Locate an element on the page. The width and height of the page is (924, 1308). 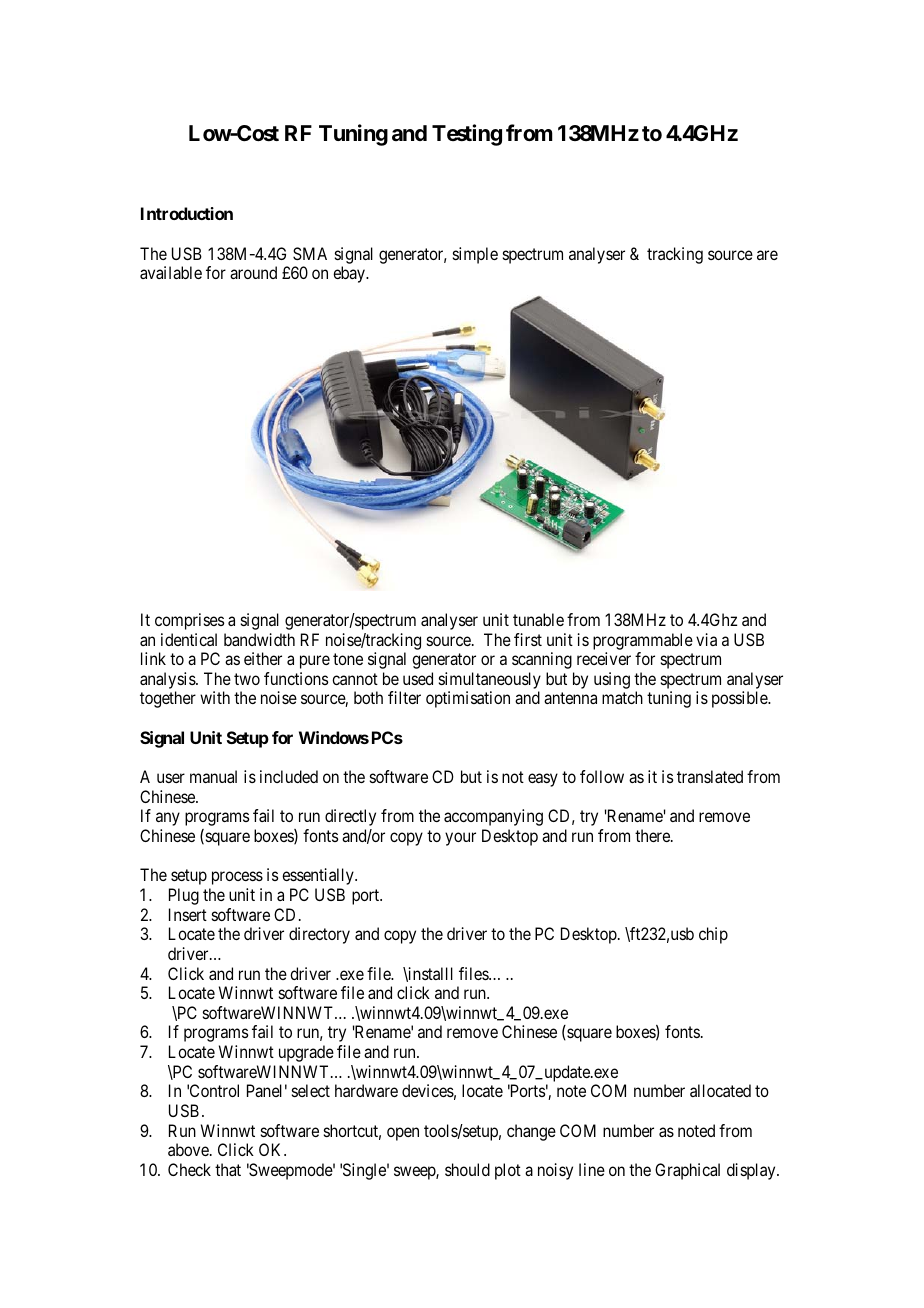
should is located at coordinates (467, 1169).
